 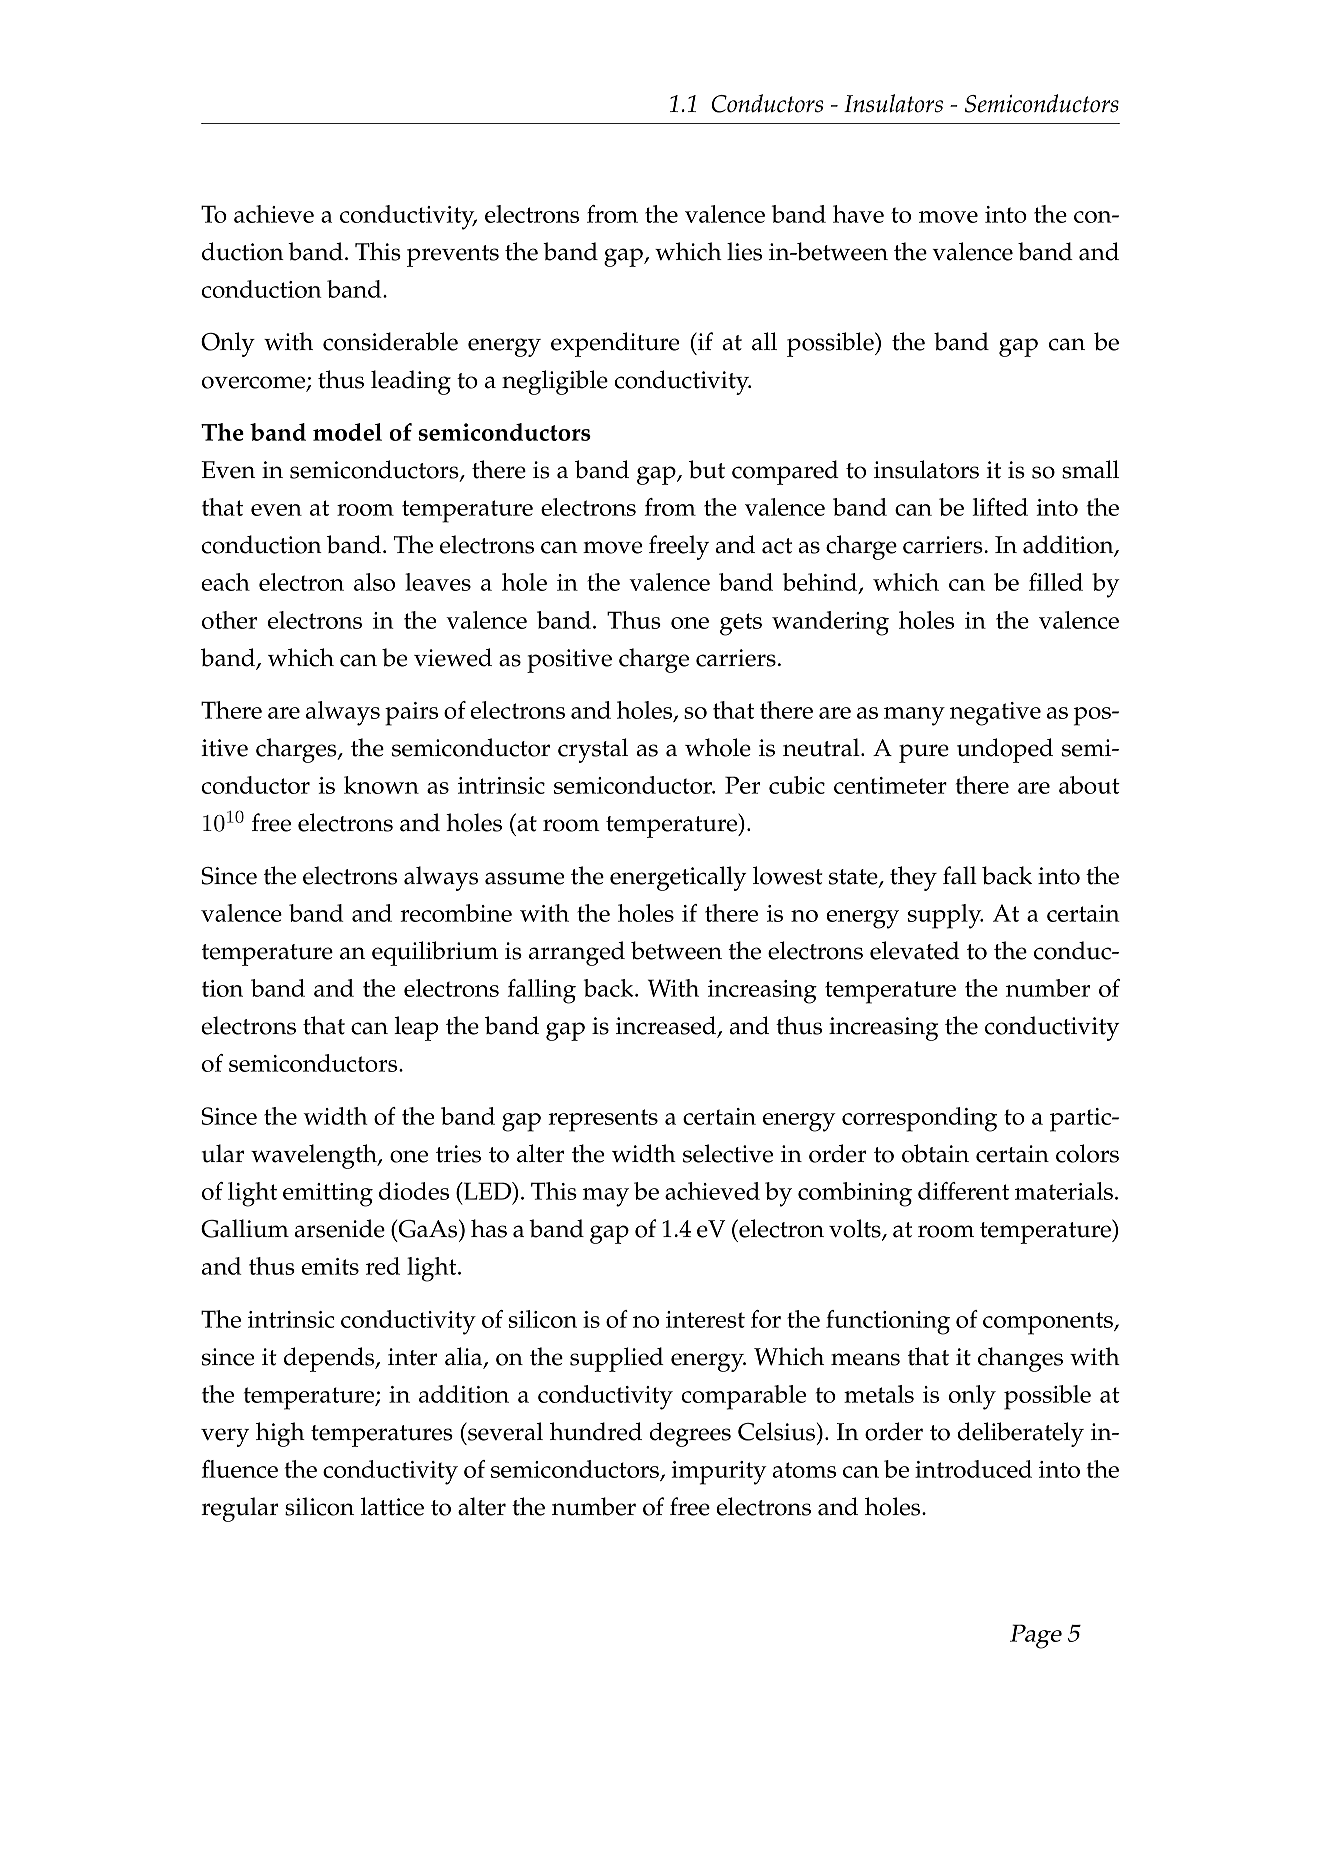 What do you see at coordinates (390, 341) in the document?
I see `considerable` at bounding box center [390, 341].
